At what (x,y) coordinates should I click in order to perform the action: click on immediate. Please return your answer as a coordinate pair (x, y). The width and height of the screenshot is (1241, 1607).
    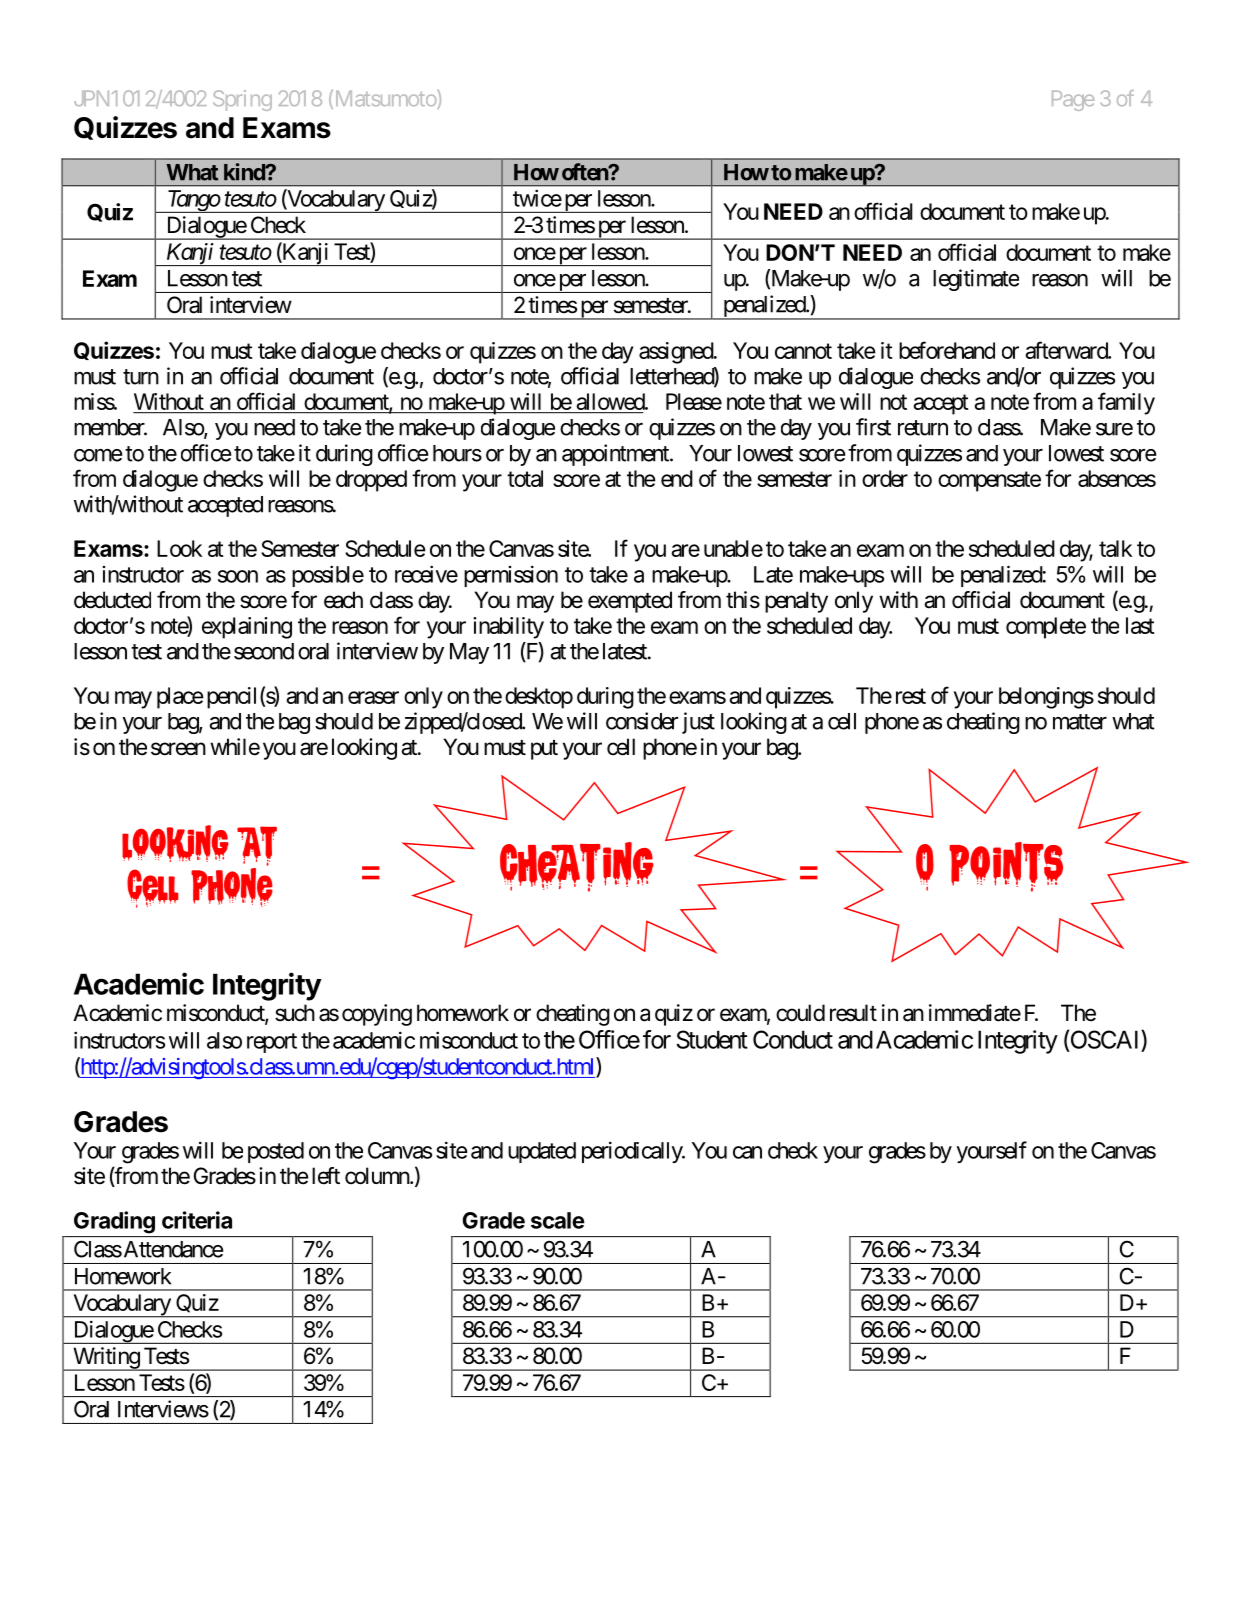
    Looking at the image, I should click on (975, 1013).
